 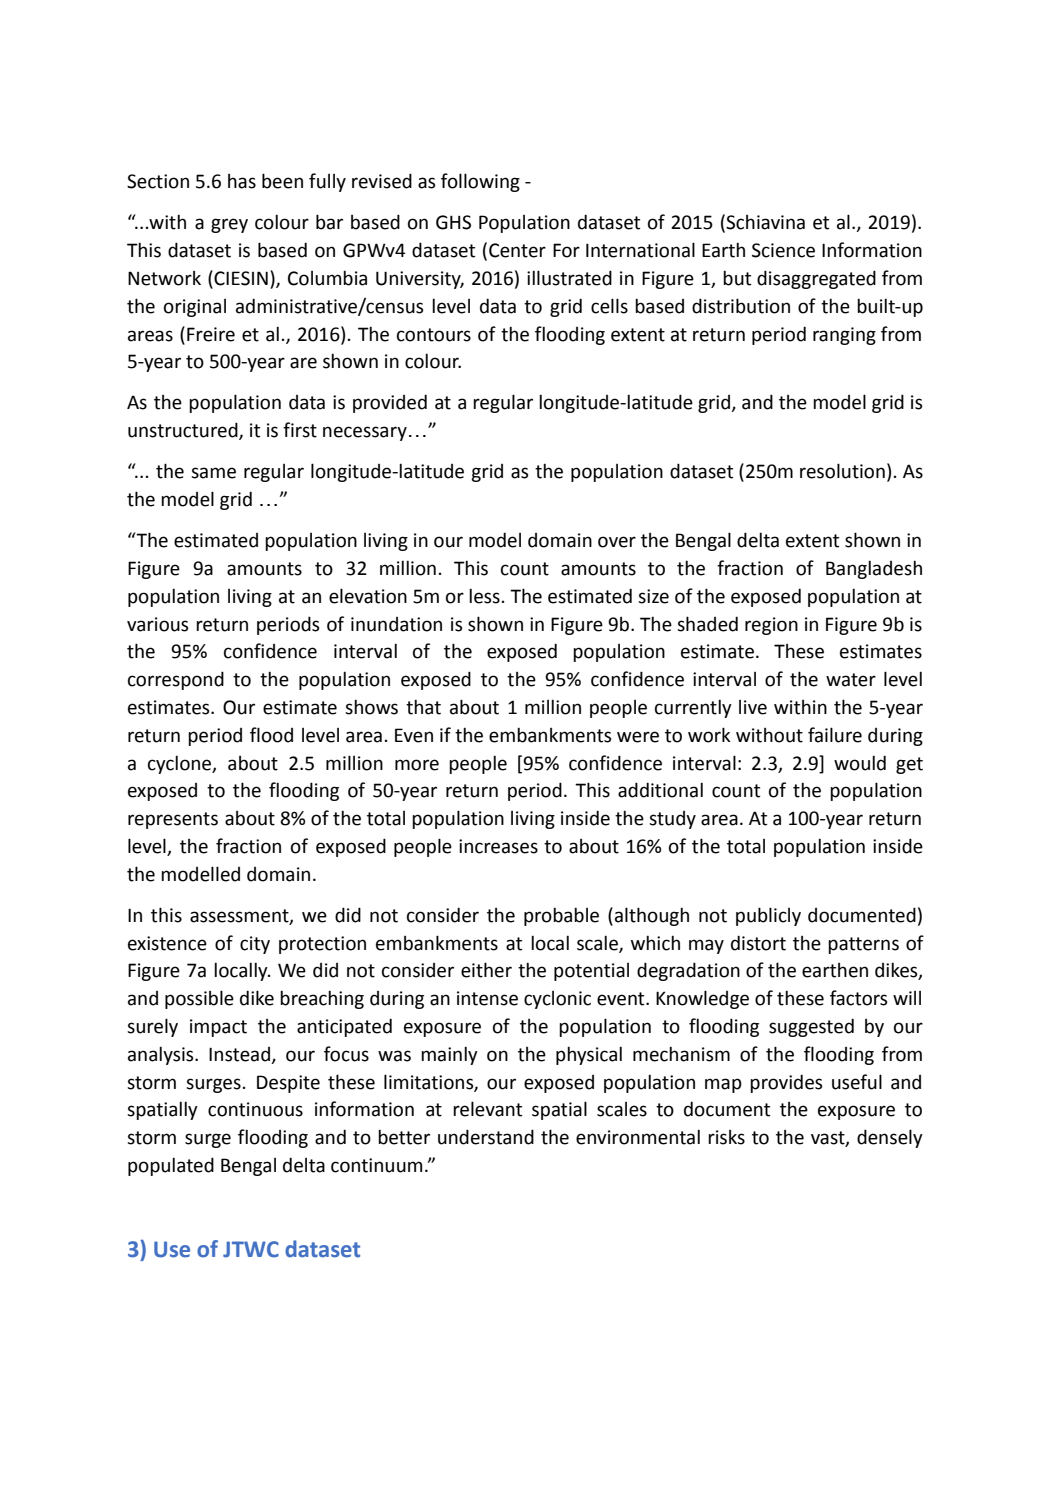 I want to click on first, so click(x=300, y=430).
